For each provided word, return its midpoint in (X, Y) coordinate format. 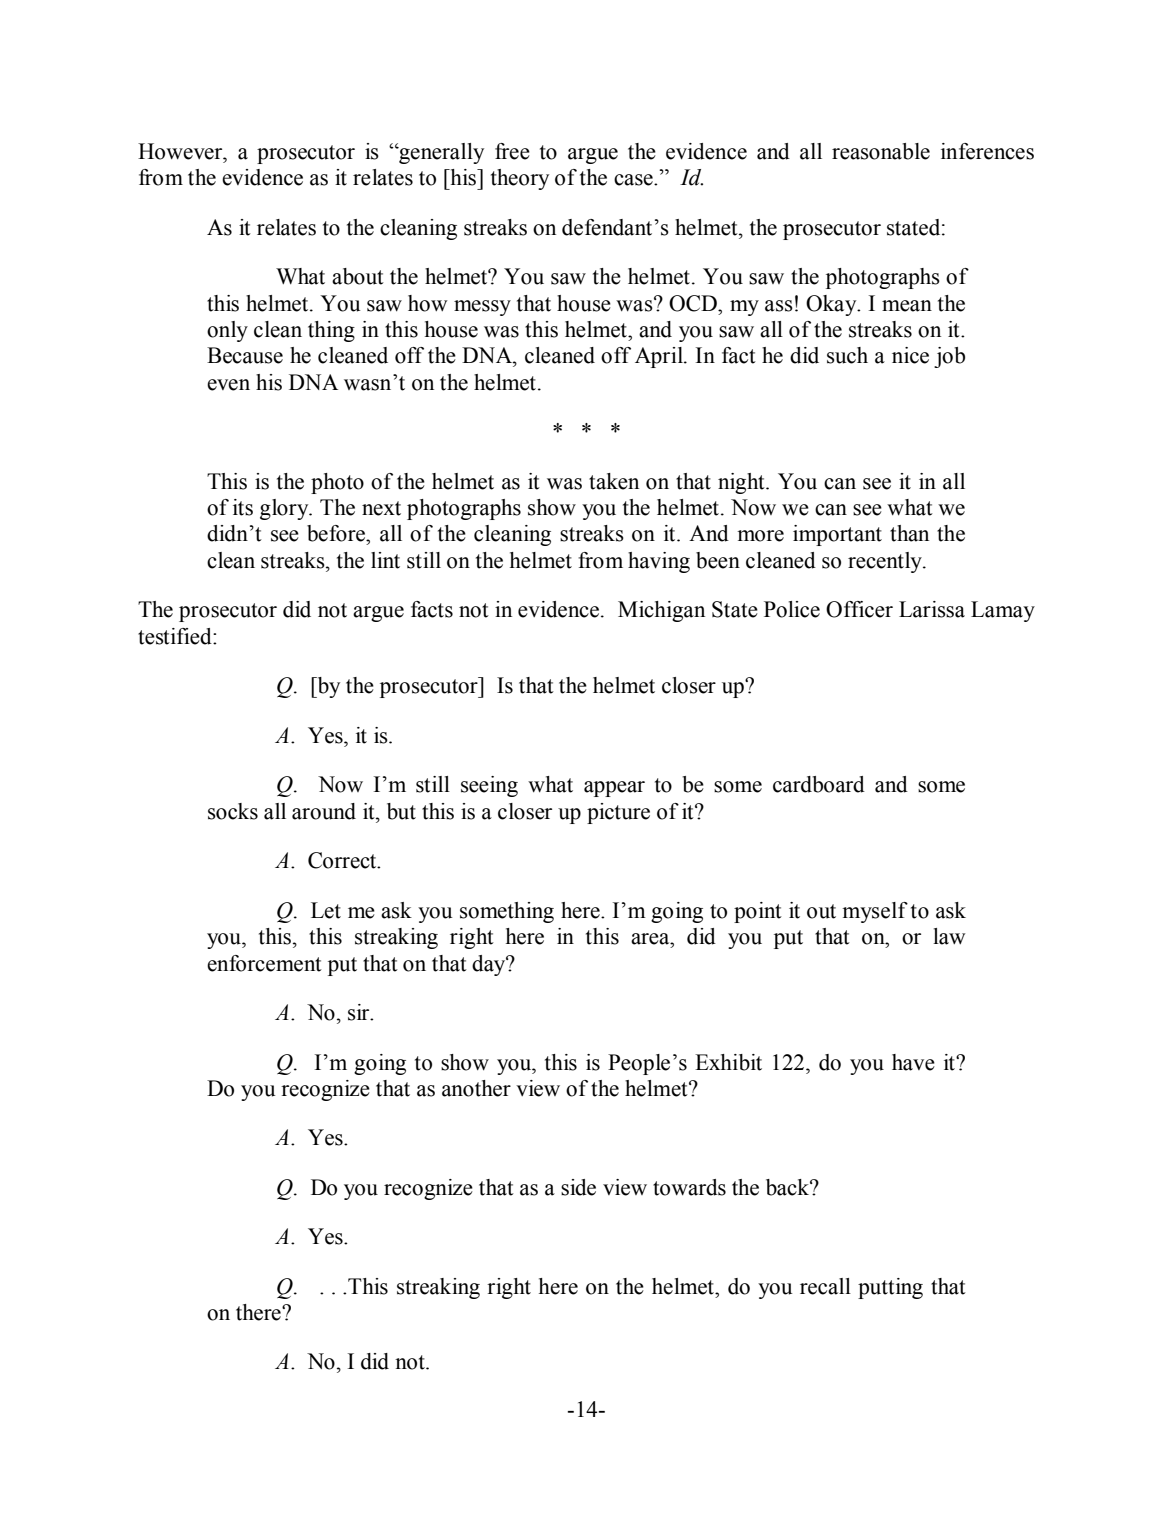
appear (614, 789)
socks (233, 811)
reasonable (881, 151)
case (634, 180)
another (476, 1088)
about (358, 276)
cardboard (819, 784)
